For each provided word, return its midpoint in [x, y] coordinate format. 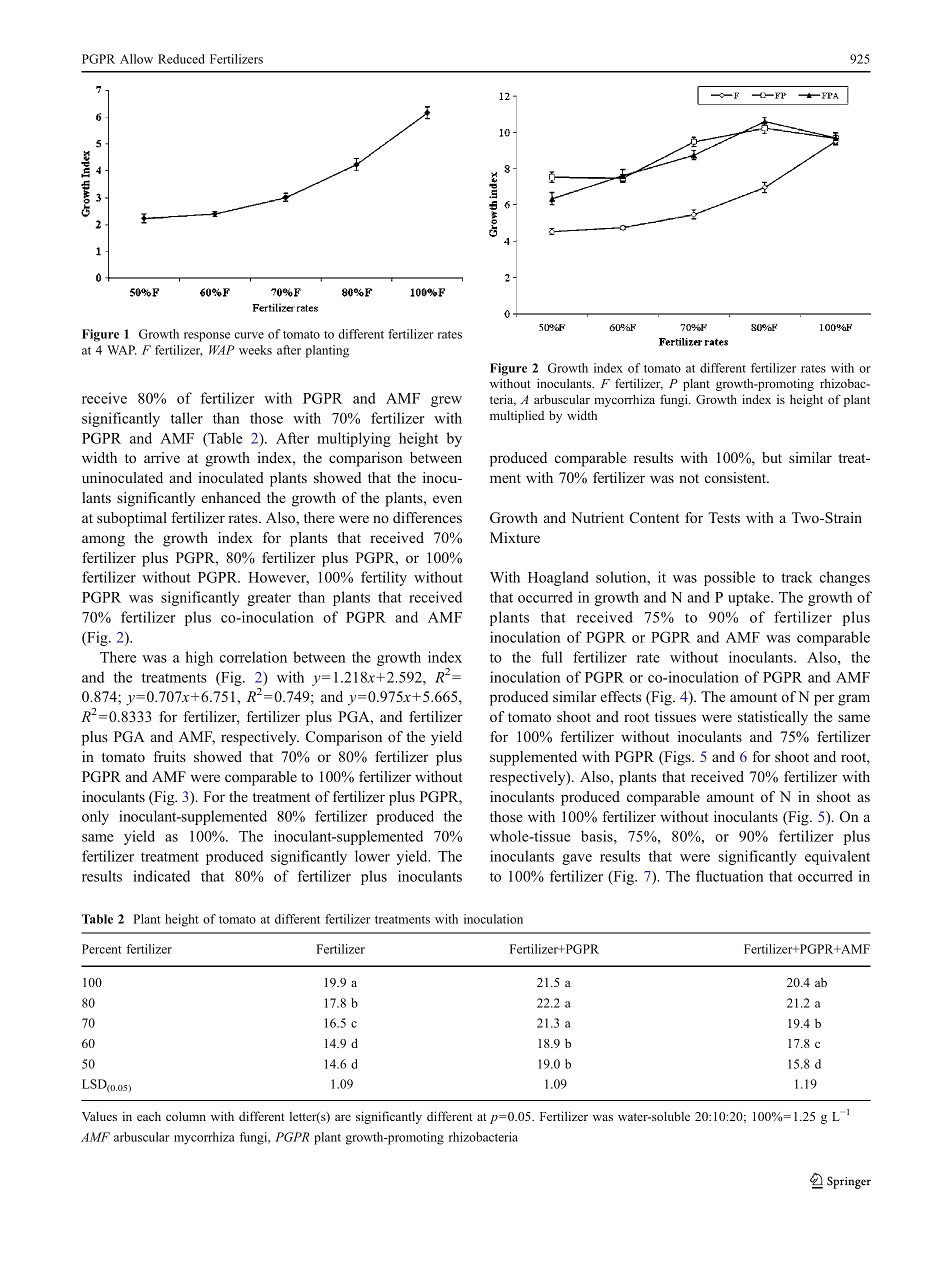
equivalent [837, 857]
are [343, 1118]
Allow [136, 59]
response [207, 337]
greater [269, 599]
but [772, 457]
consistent [737, 477]
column [186, 1116]
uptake [750, 598]
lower [372, 856]
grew [446, 401]
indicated [162, 876]
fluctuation [729, 876]
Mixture [515, 537]
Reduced [181, 59]
